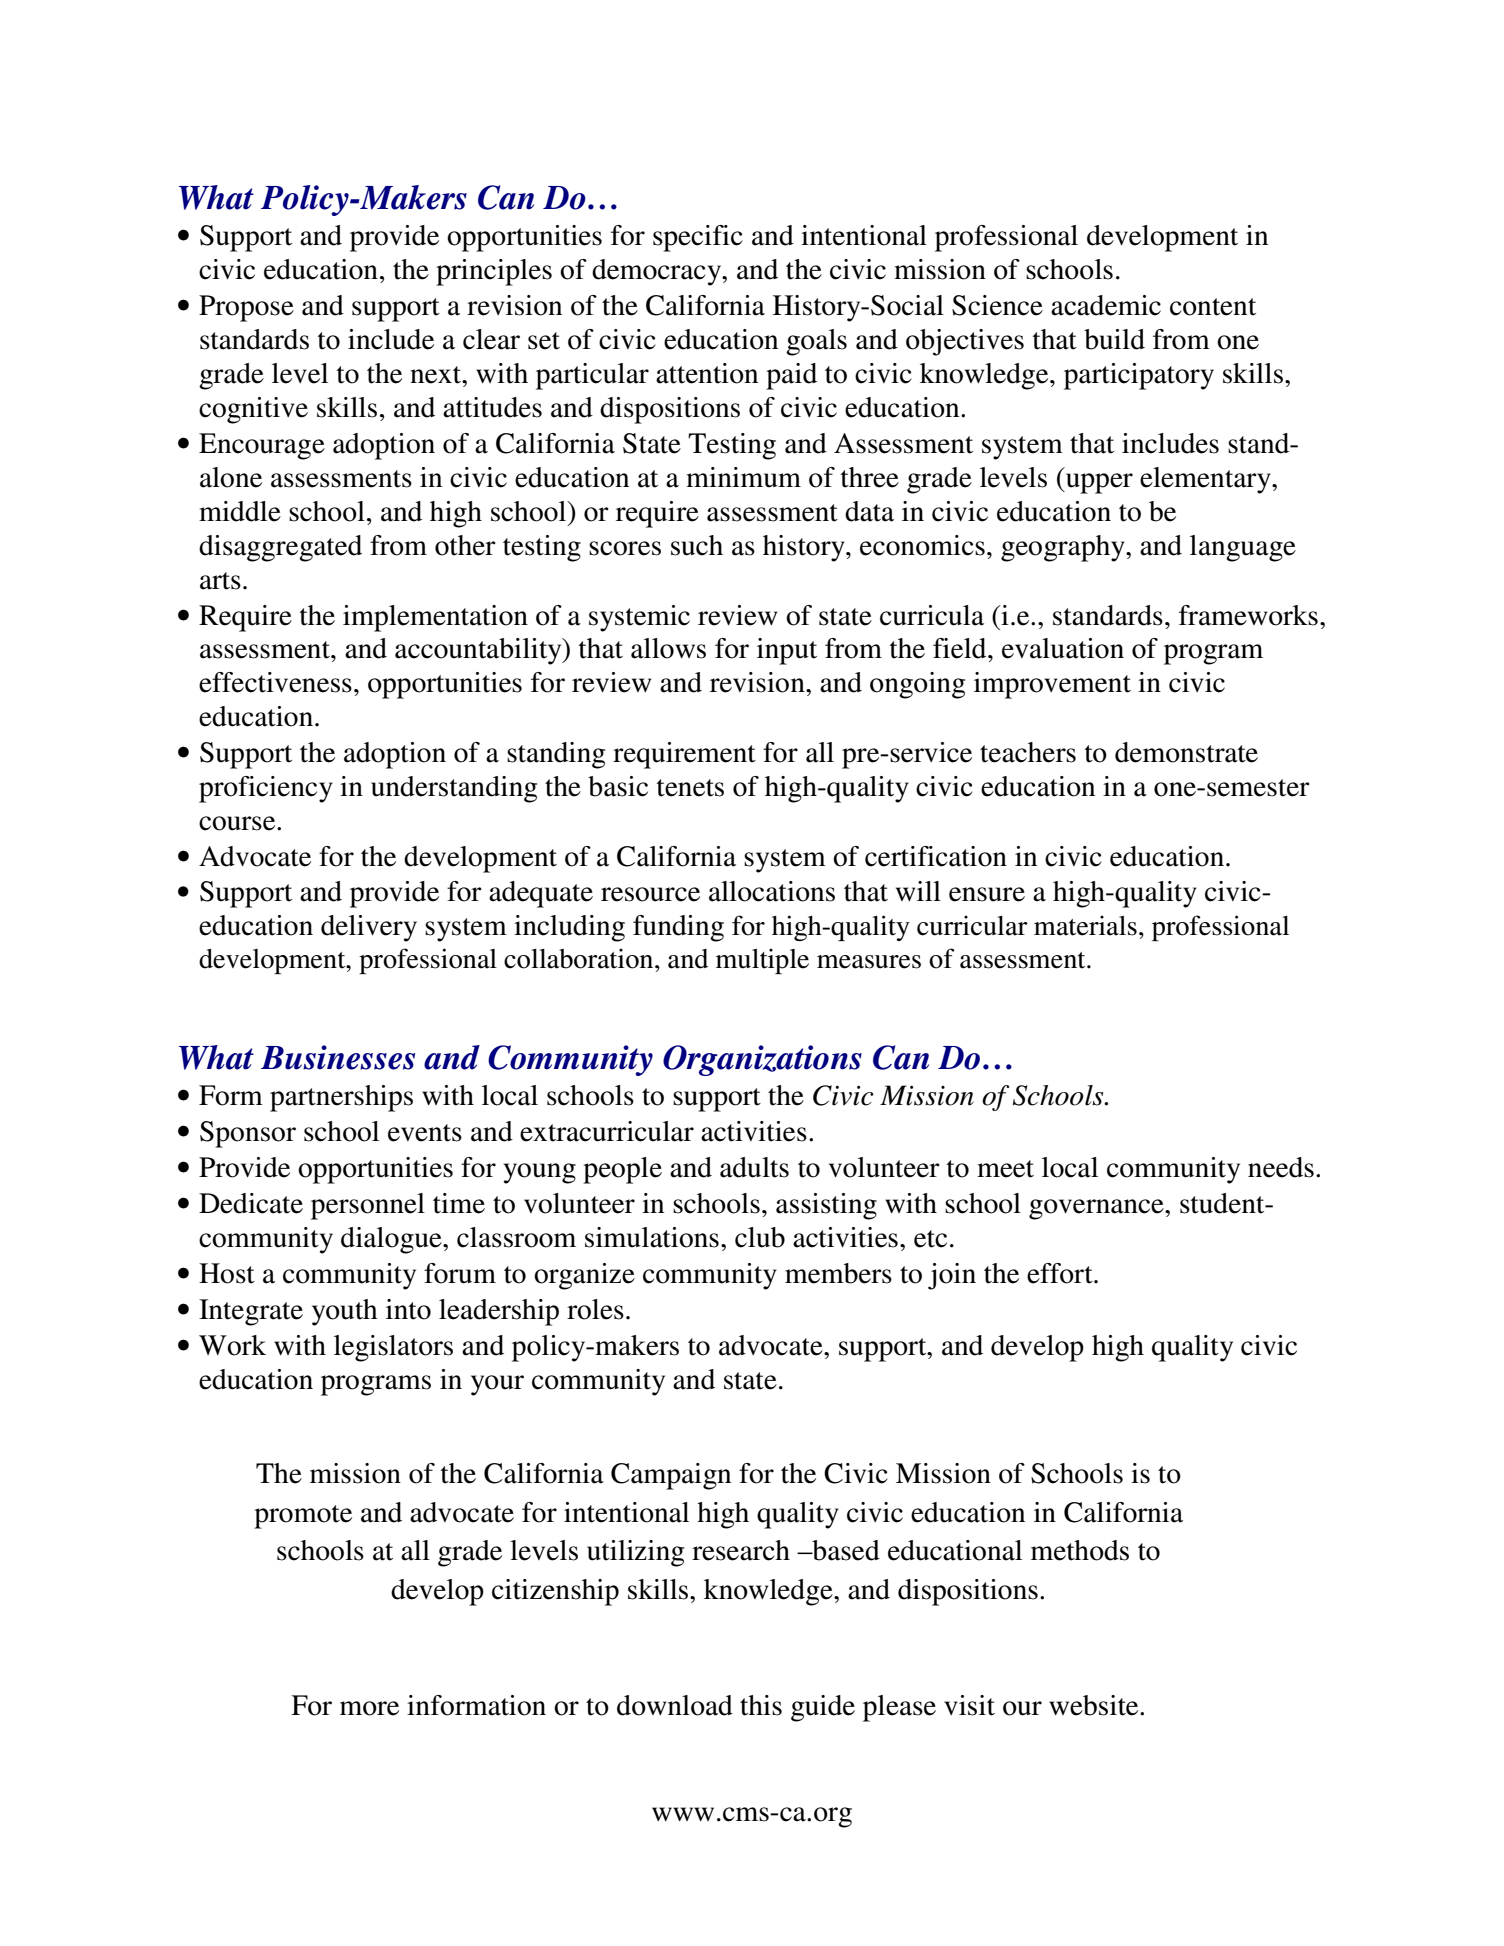 The height and width of the page is (1946, 1504). Describe the element at coordinates (697, 238) in the page. I see `specific` at that location.
